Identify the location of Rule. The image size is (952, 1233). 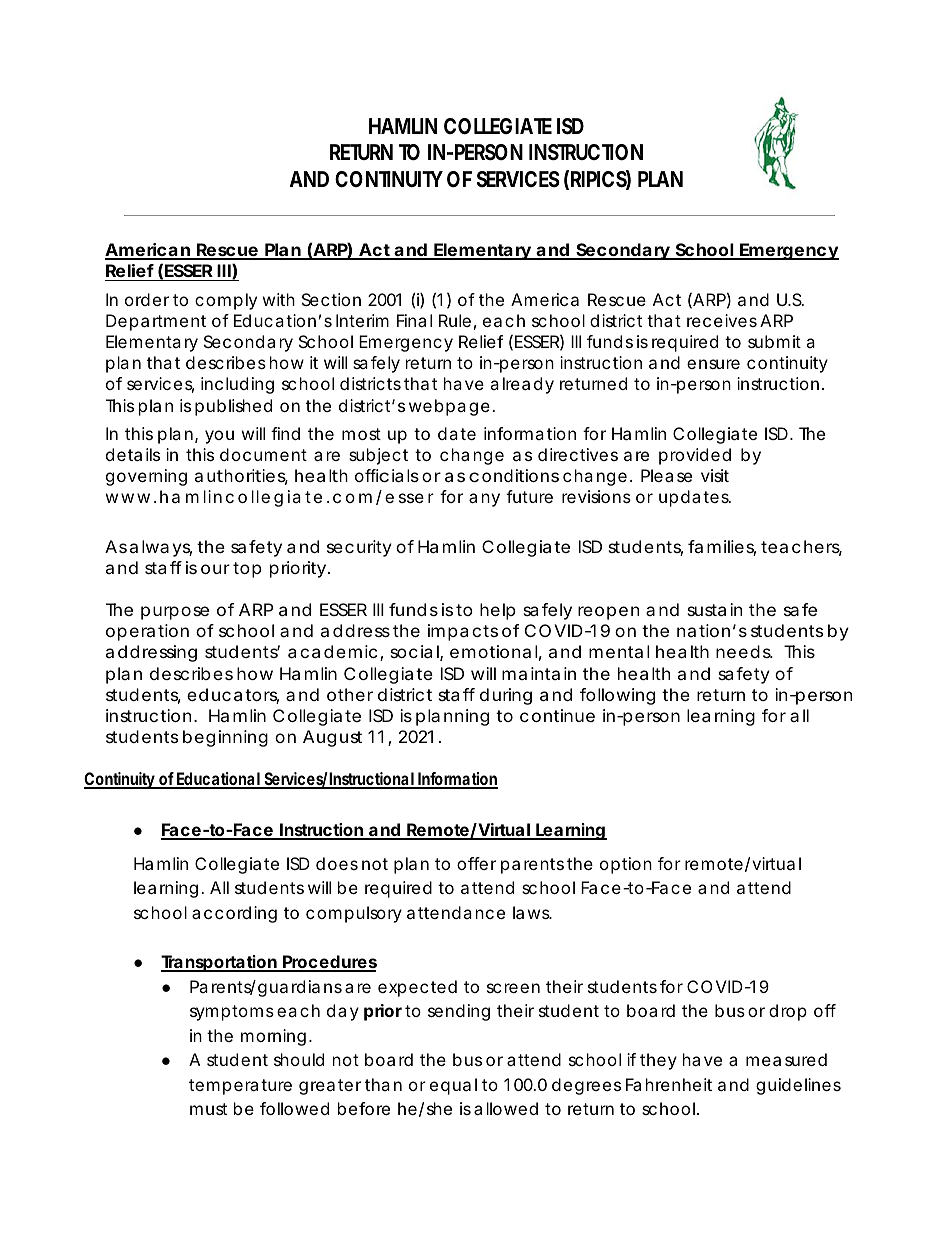
(455, 320).
